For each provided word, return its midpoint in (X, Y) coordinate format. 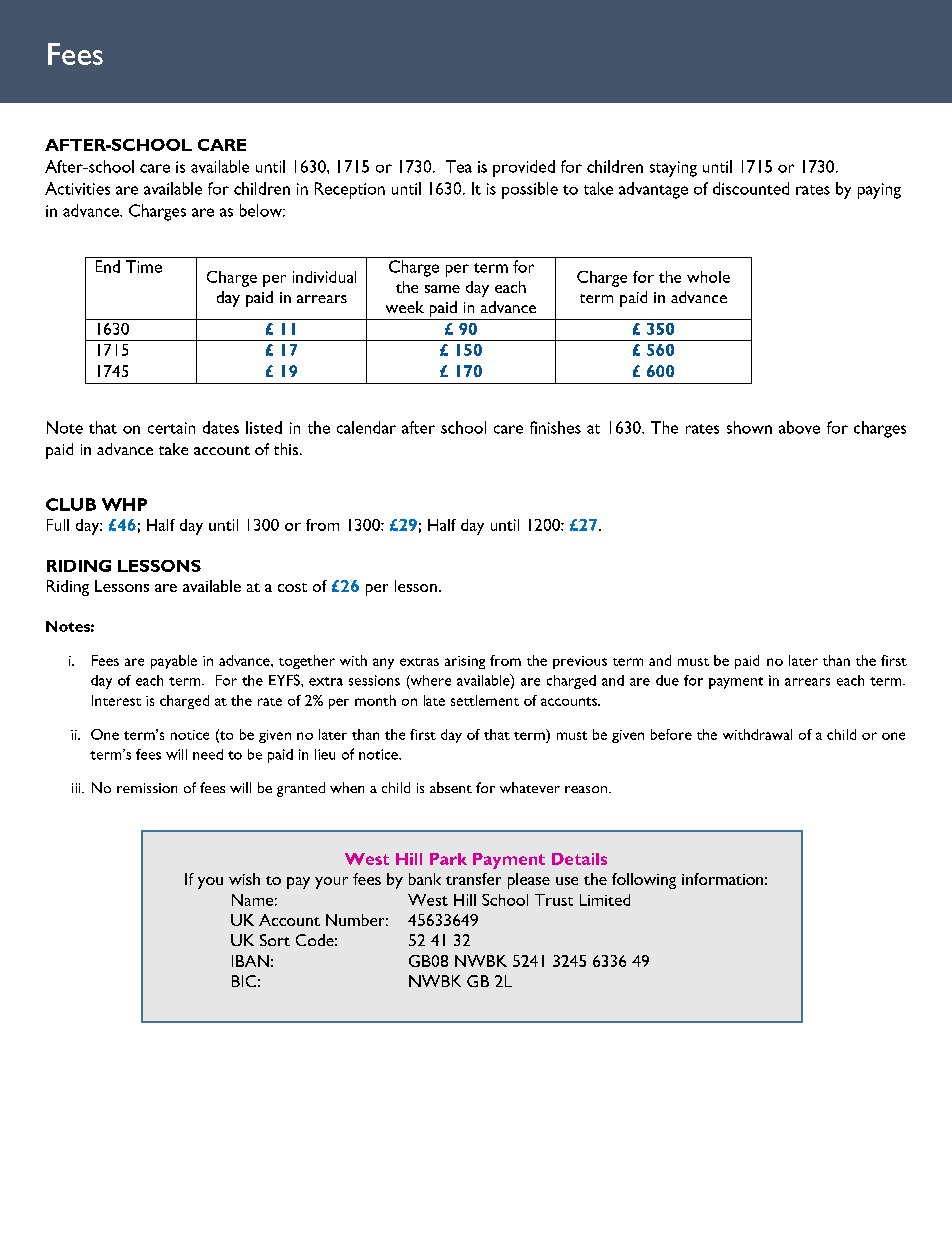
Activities (77, 188)
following (644, 881)
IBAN (250, 961)
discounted (751, 188)
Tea (459, 166)
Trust (554, 900)
